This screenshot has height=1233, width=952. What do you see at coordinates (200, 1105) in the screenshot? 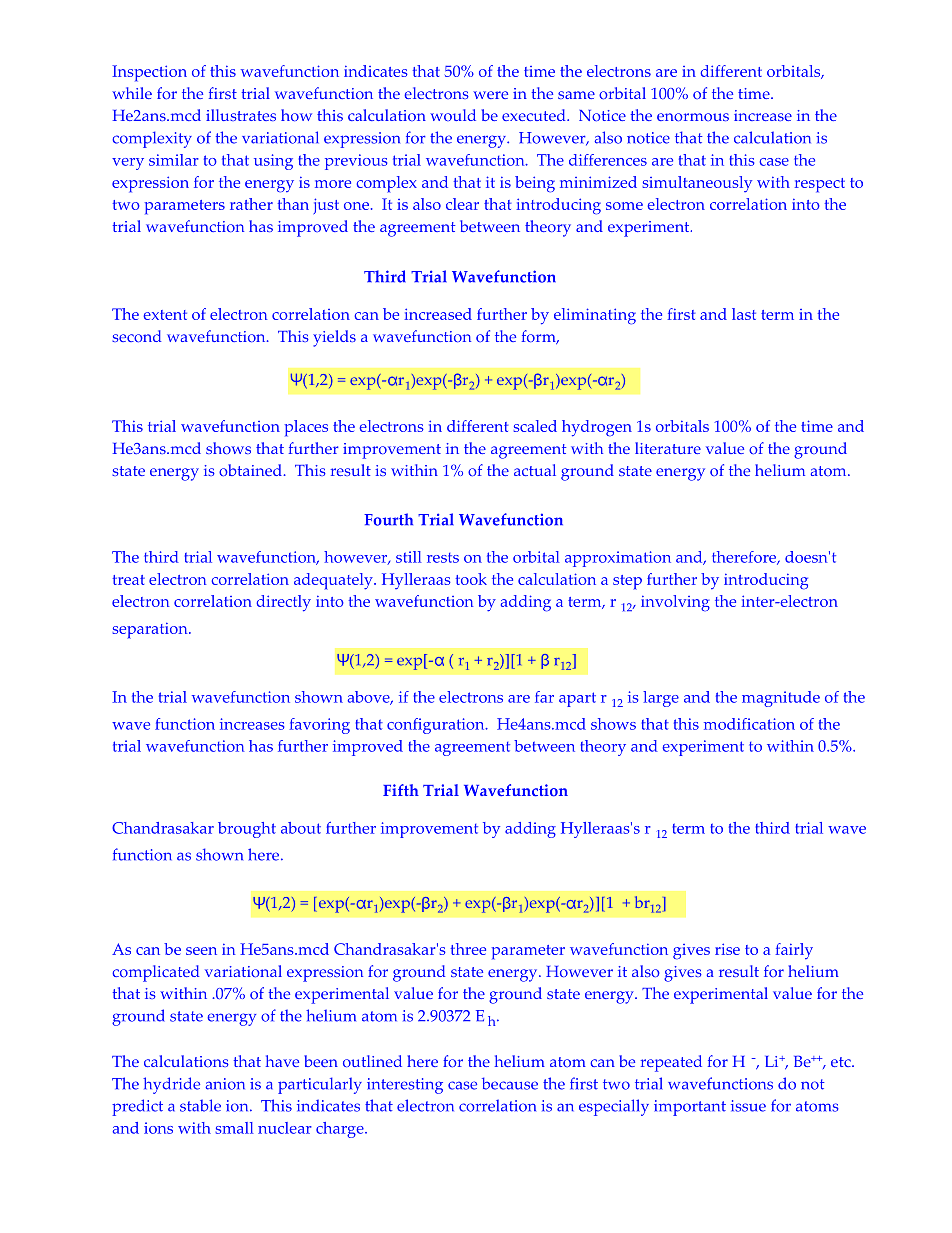
I see `stable` at bounding box center [200, 1105].
